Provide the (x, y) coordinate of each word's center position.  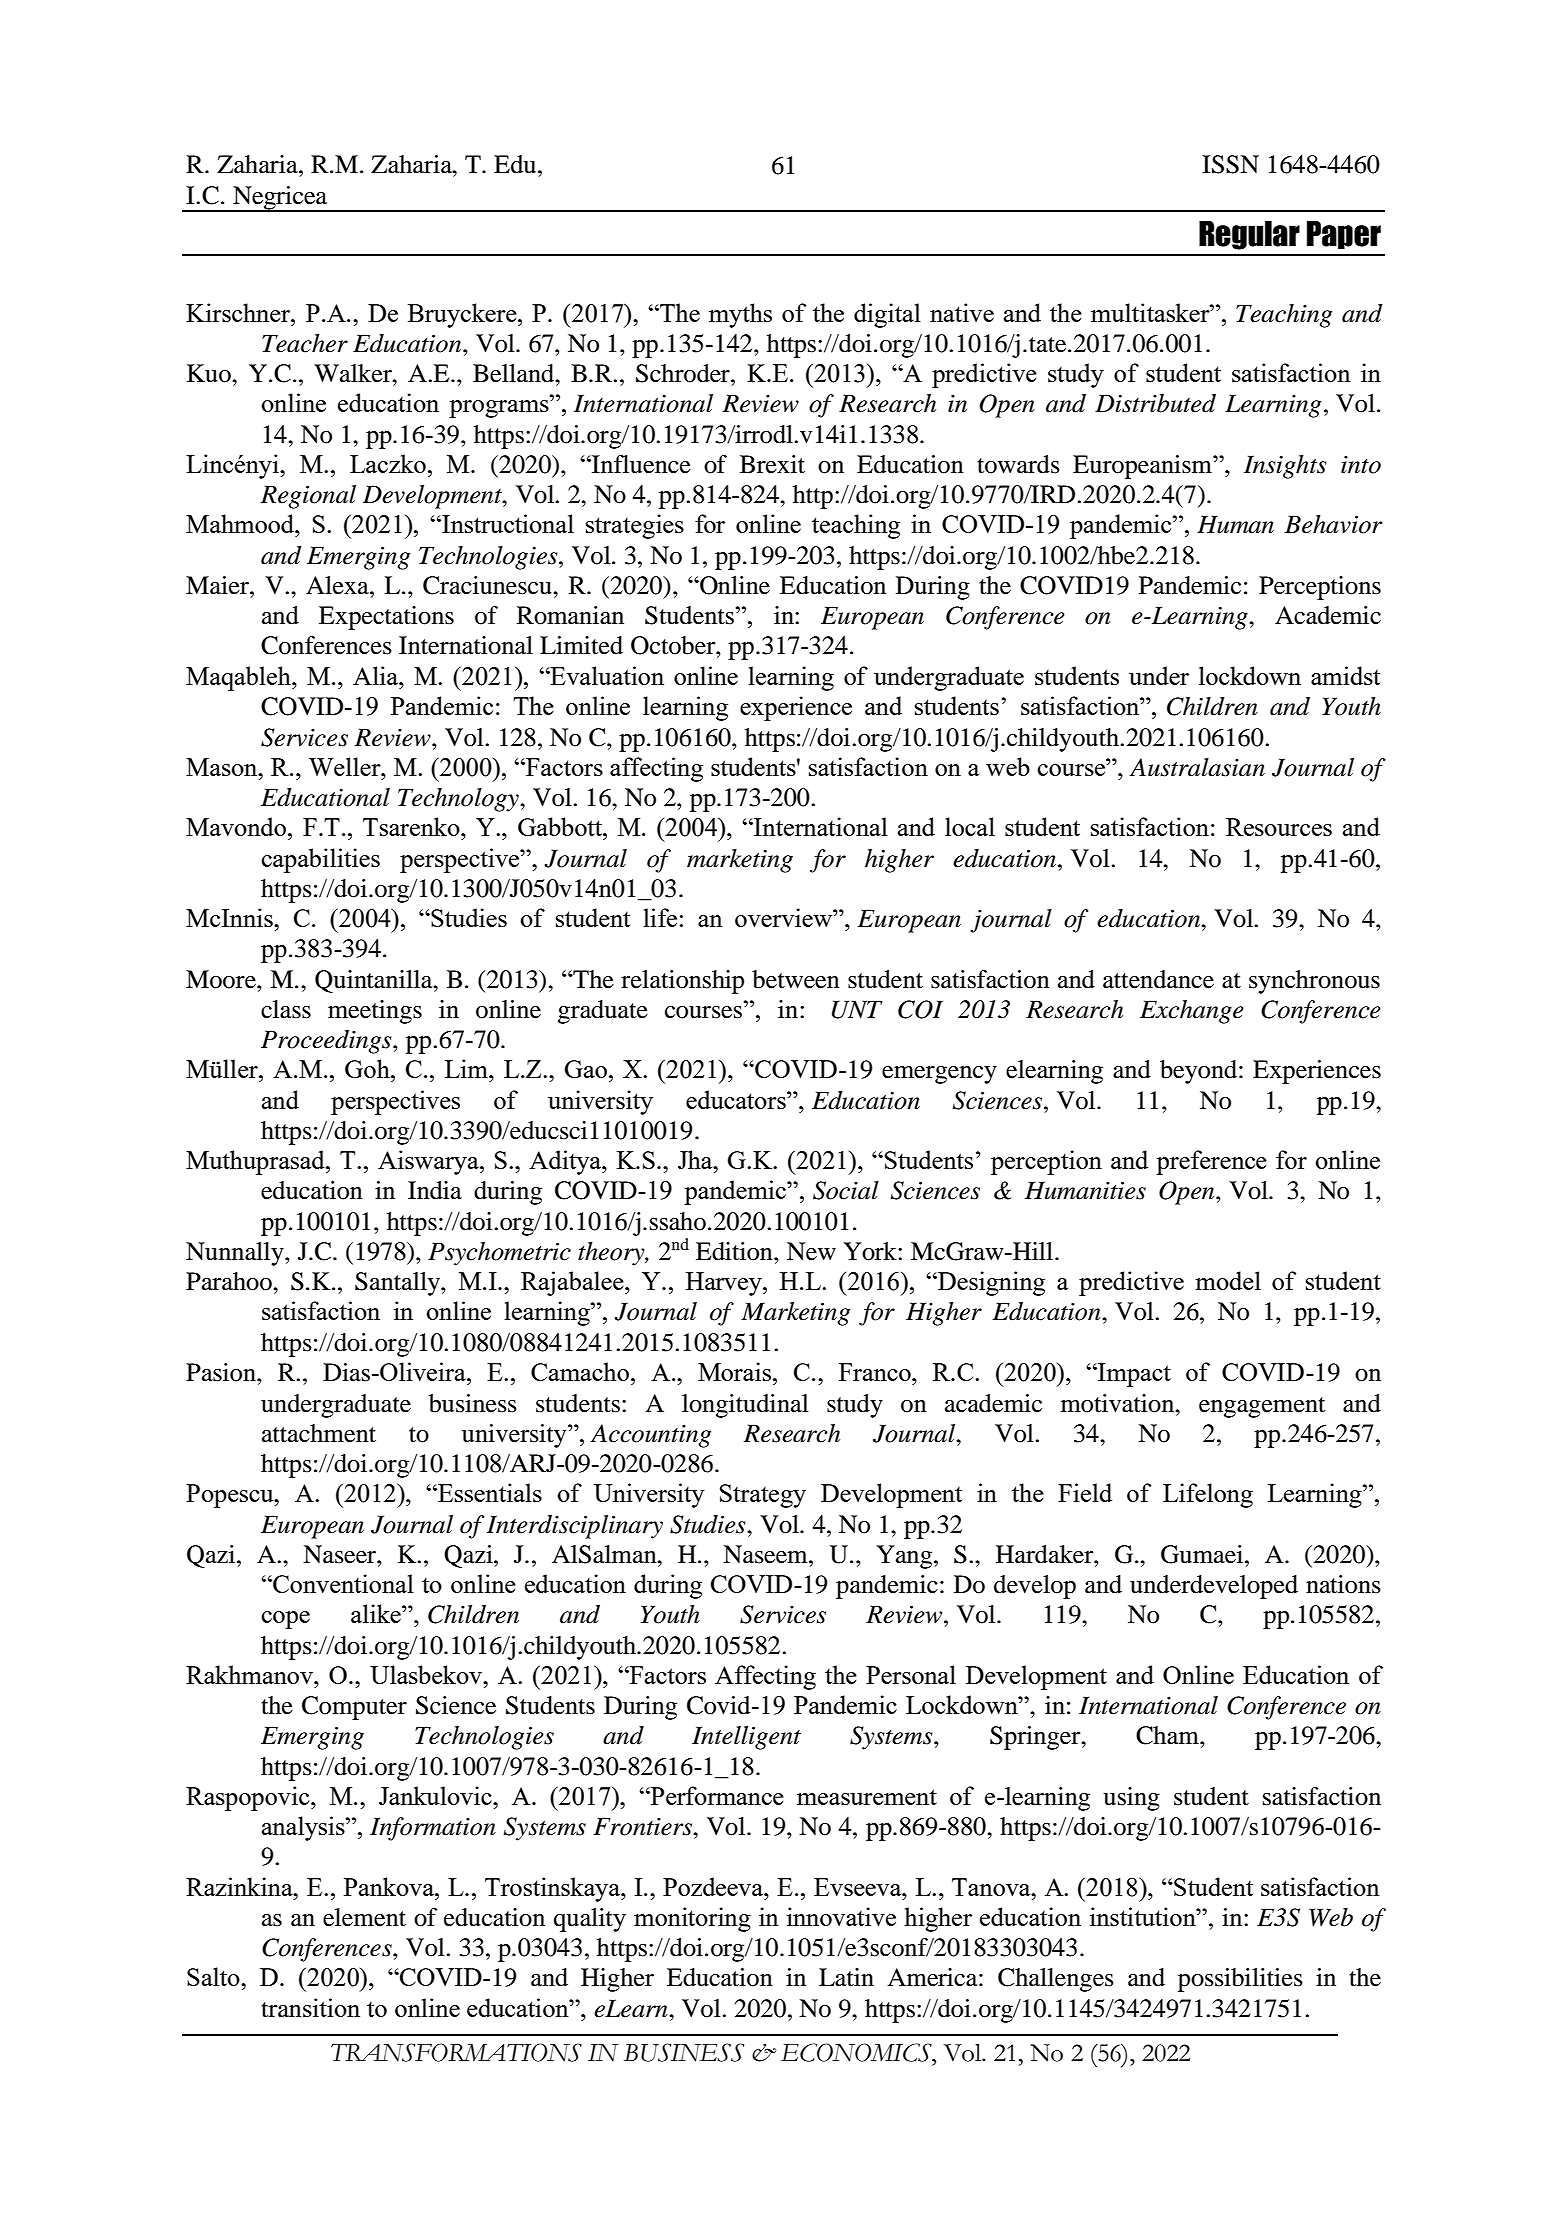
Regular (1249, 235)
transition (310, 2008)
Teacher (305, 343)
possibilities (1240, 1980)
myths (740, 315)
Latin (846, 1977)
